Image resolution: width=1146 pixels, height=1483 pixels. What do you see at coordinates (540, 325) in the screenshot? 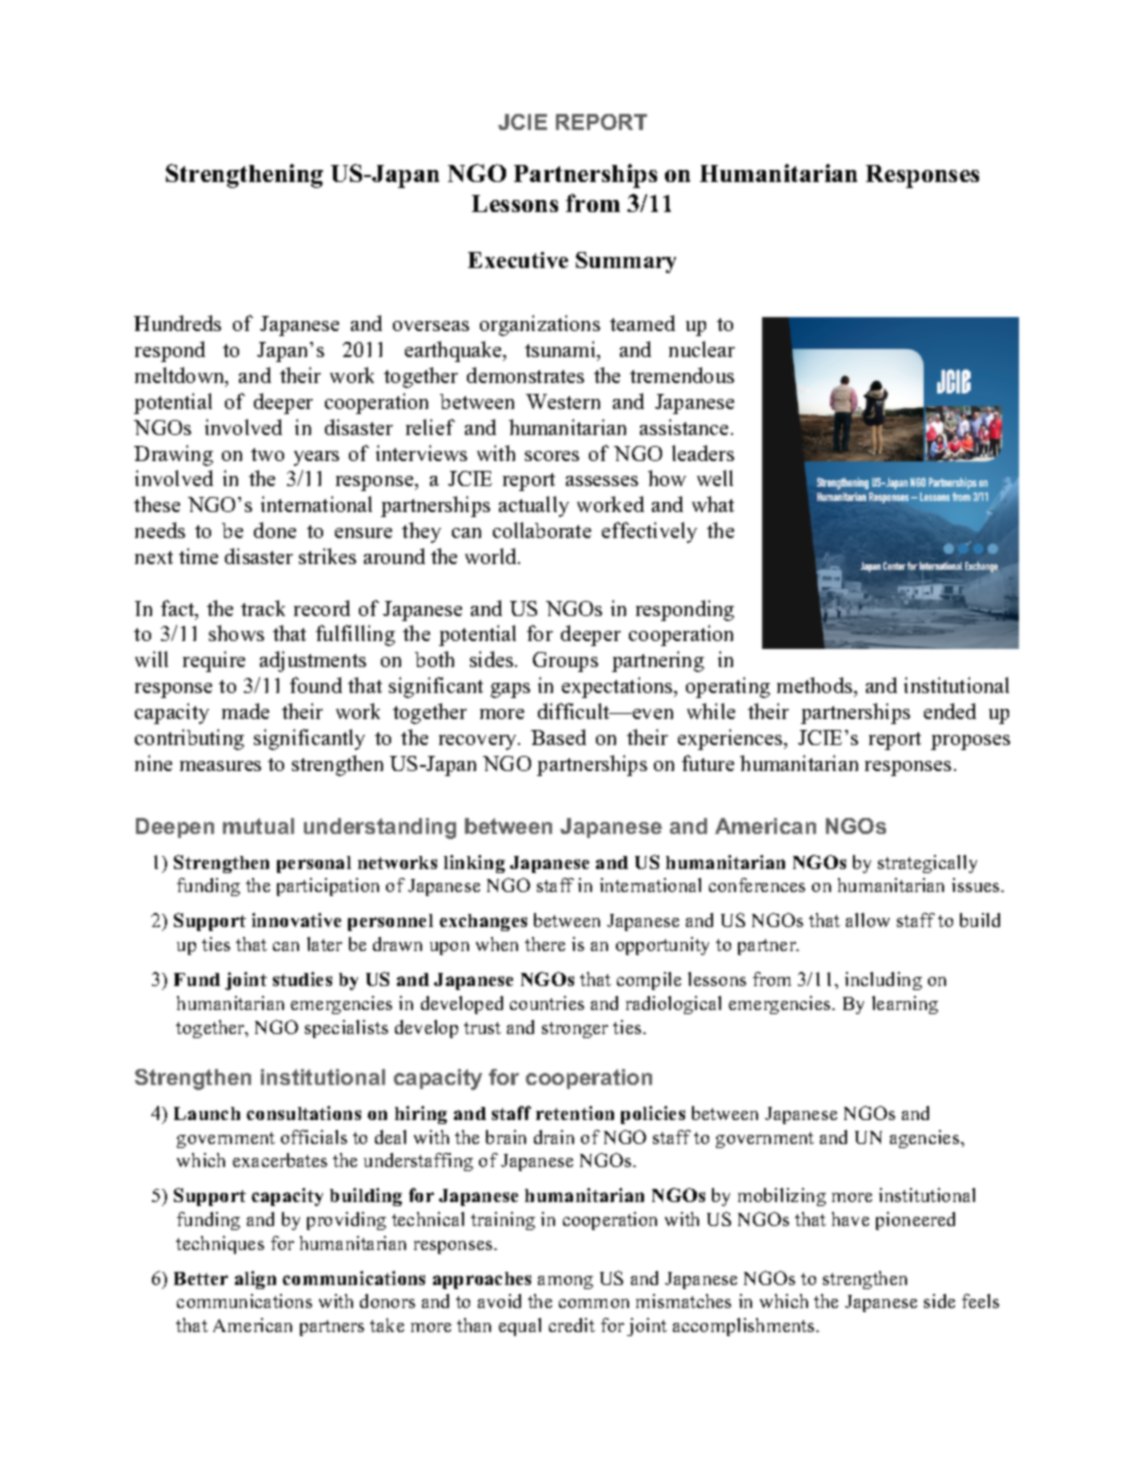
I see `organizations` at bounding box center [540, 325].
